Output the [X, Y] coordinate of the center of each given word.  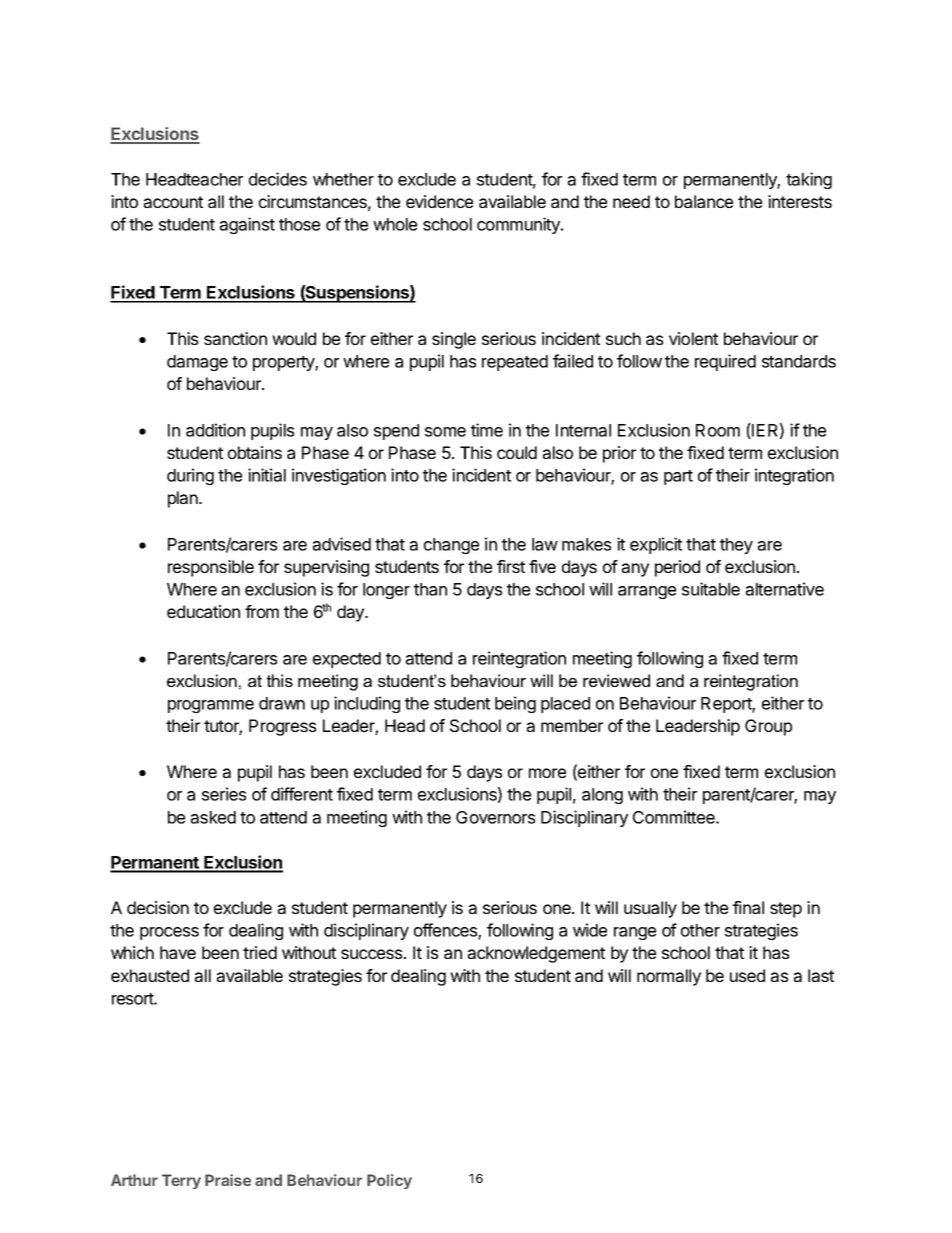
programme [211, 706]
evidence [439, 201]
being [515, 704]
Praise [228, 1180]
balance [704, 201]
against [247, 225]
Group [768, 727]
